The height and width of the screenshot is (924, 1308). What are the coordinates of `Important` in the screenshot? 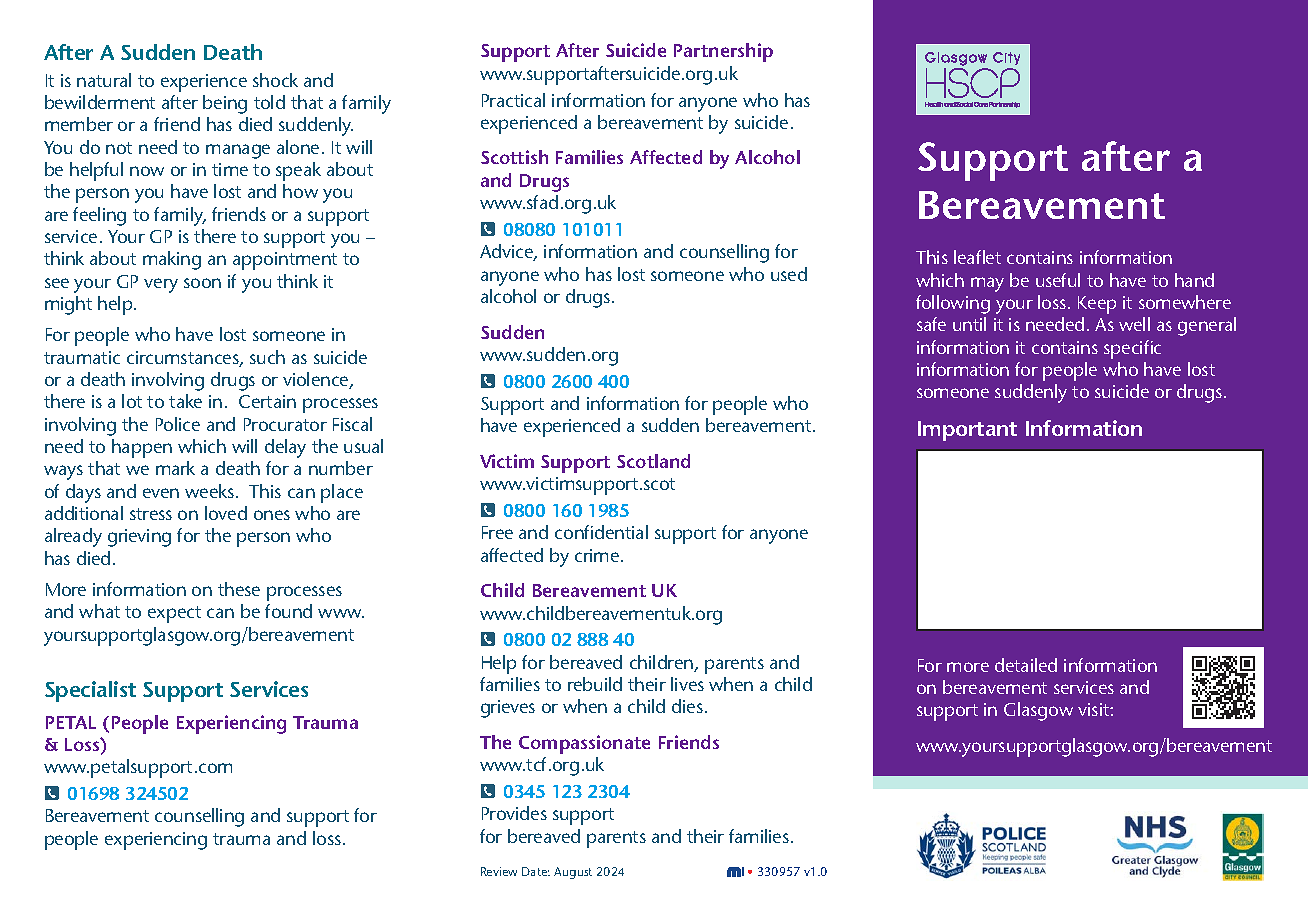 It's located at (967, 431).
